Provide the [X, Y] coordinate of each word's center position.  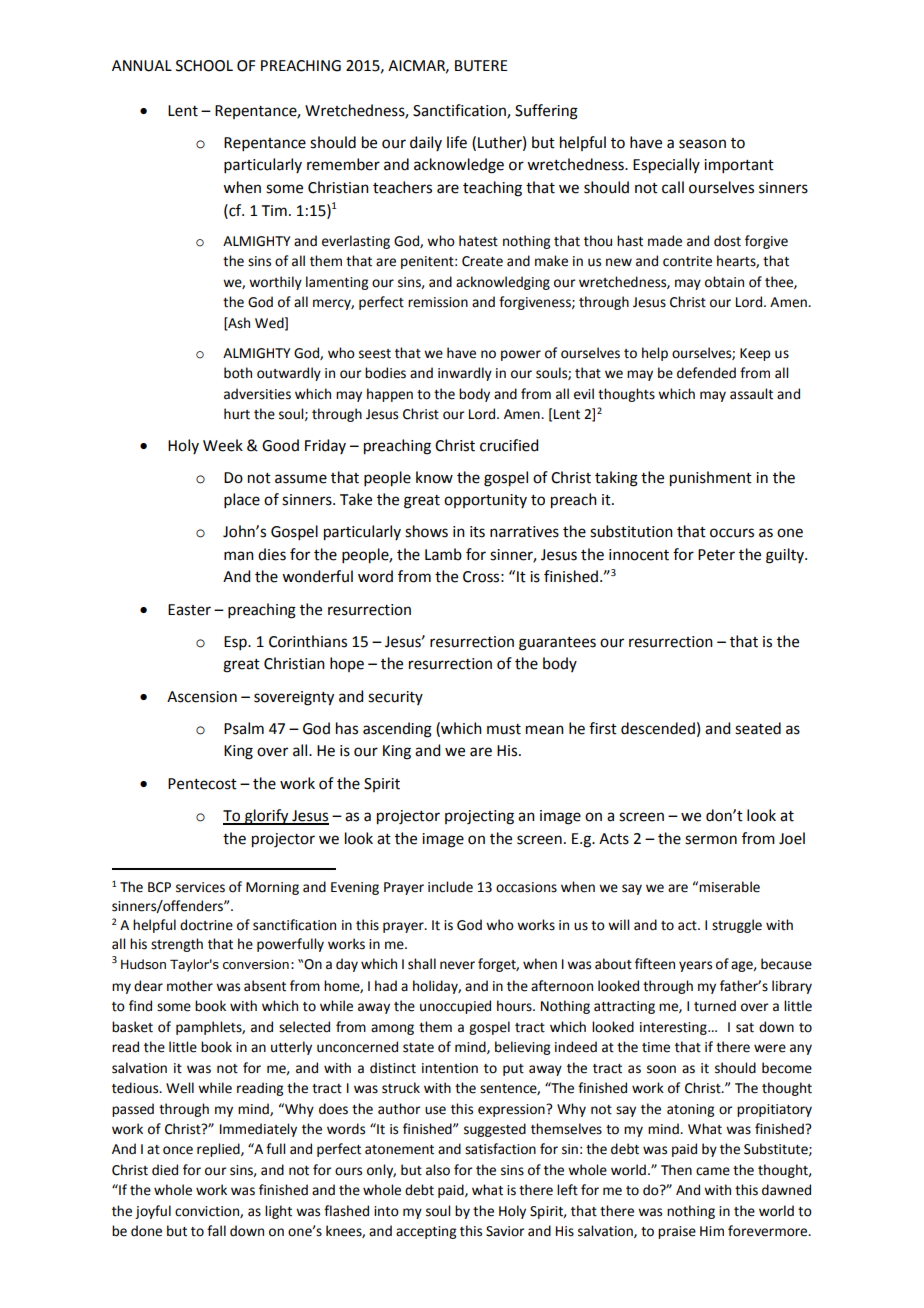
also [438, 1170]
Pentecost [202, 784]
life [457, 142]
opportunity [485, 501]
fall [216, 1230]
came [713, 1171]
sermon [711, 840]
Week [223, 445]
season [702, 144]
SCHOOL [204, 66]
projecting [479, 817]
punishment [711, 479]
